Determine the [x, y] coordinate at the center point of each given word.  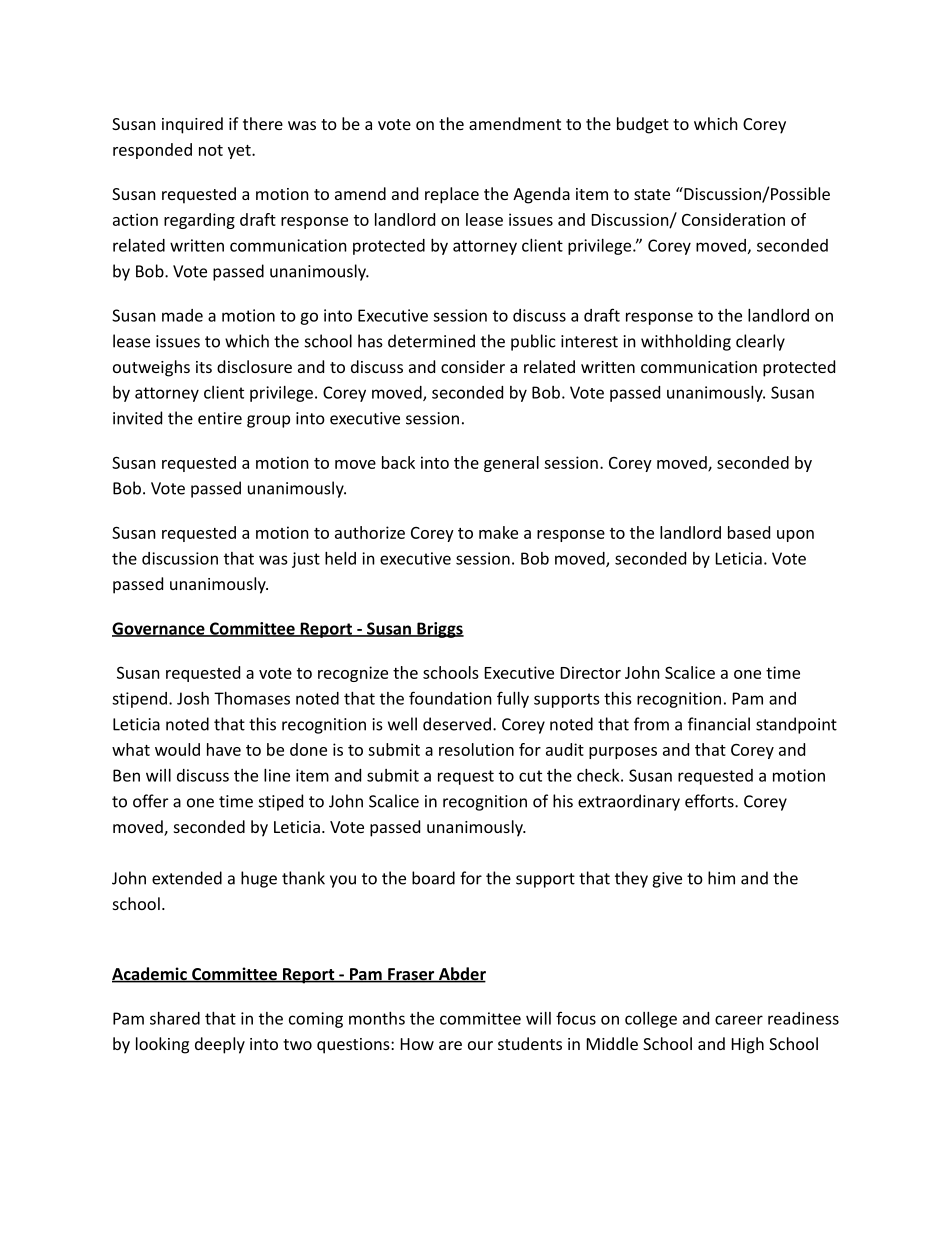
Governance [159, 629]
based [749, 532]
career [739, 1020]
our [480, 1045]
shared [175, 1018]
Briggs [439, 630]
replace [452, 195]
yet [240, 152]
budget [643, 125]
